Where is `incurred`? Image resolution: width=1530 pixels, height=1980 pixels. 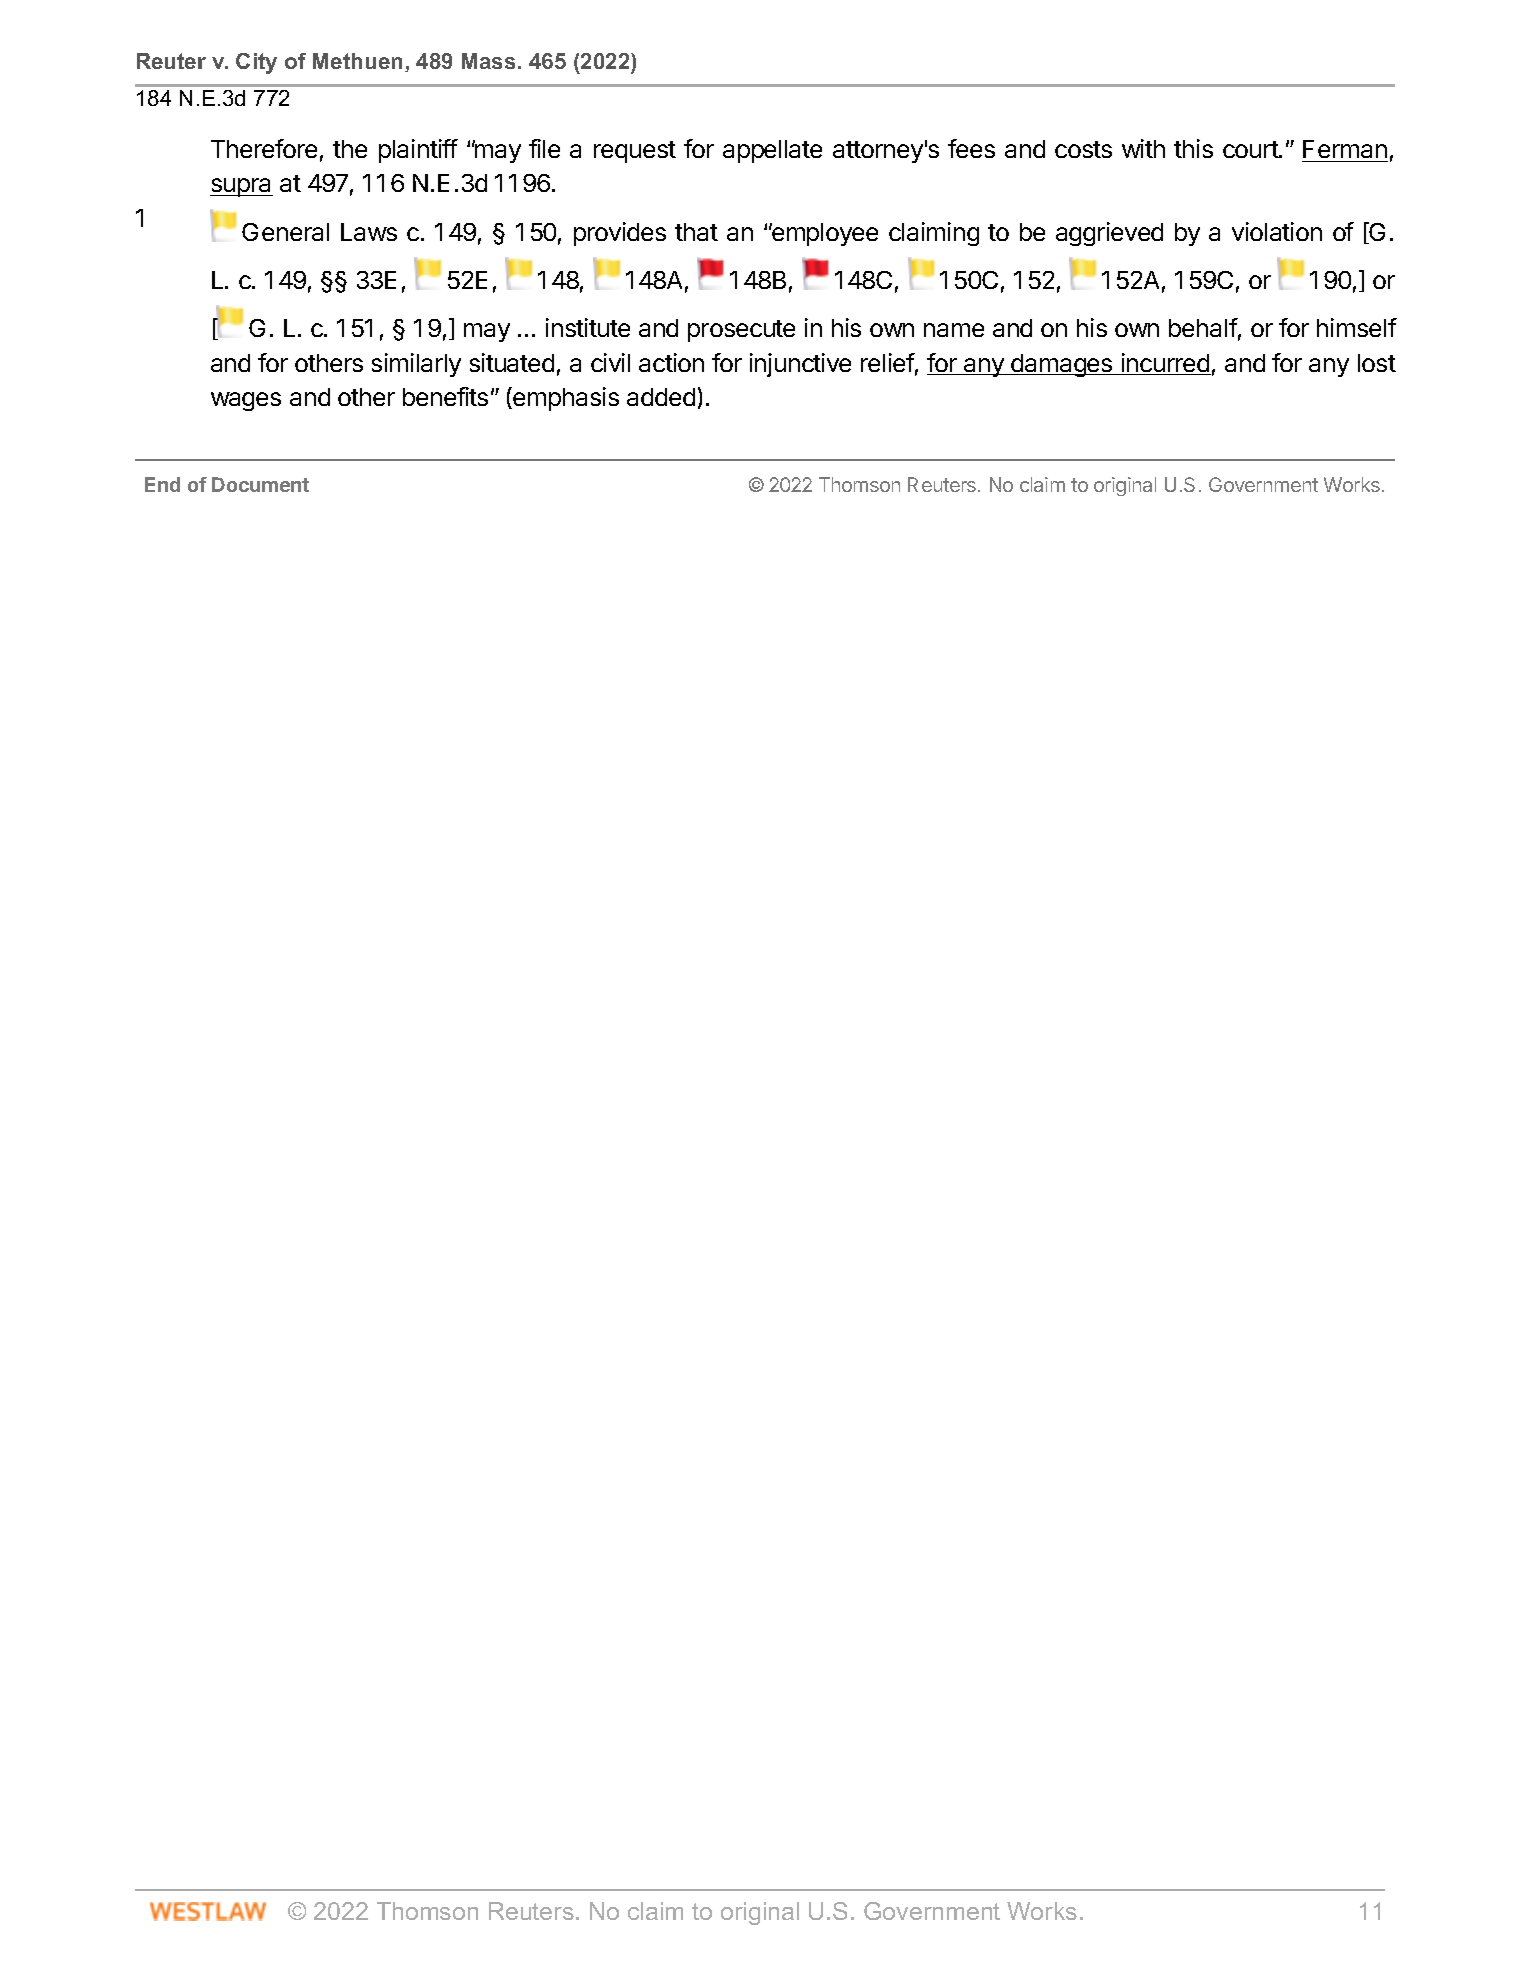 incurred is located at coordinates (1165, 364).
